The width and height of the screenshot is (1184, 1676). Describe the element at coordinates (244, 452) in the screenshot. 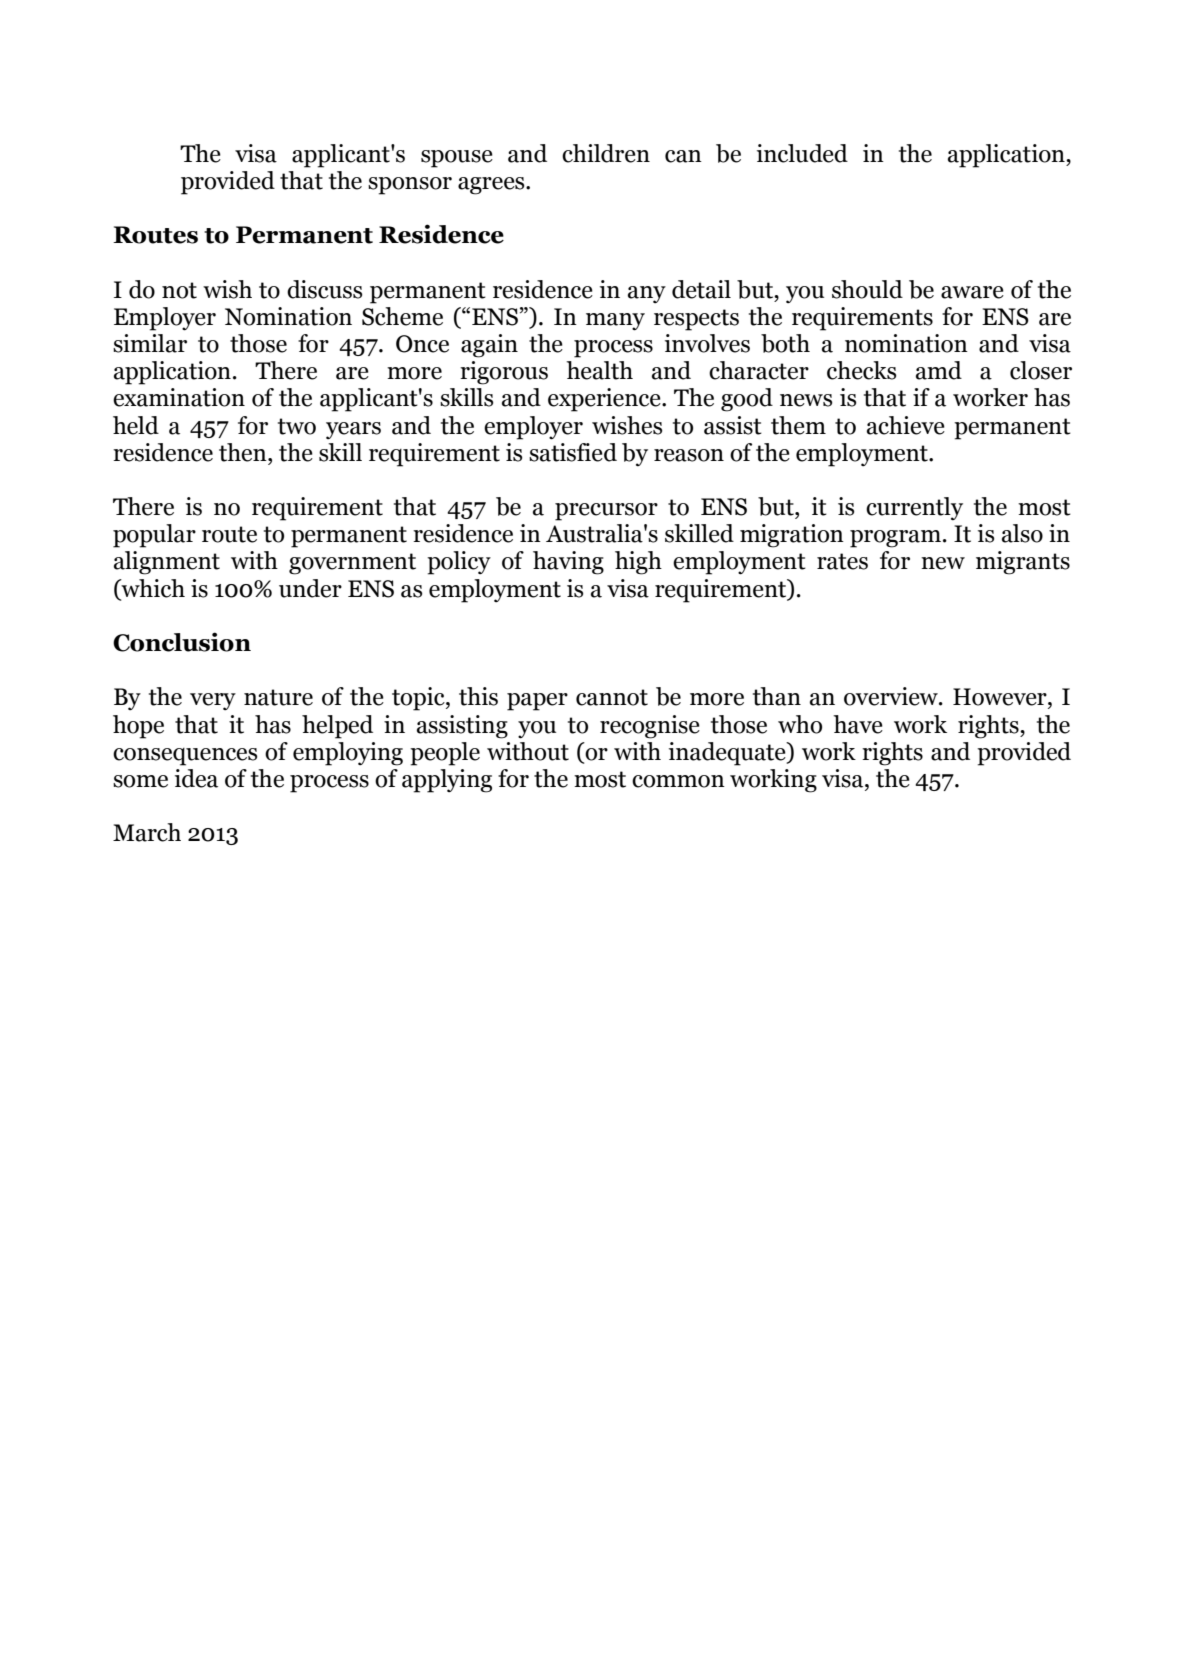

I see `then` at that location.
